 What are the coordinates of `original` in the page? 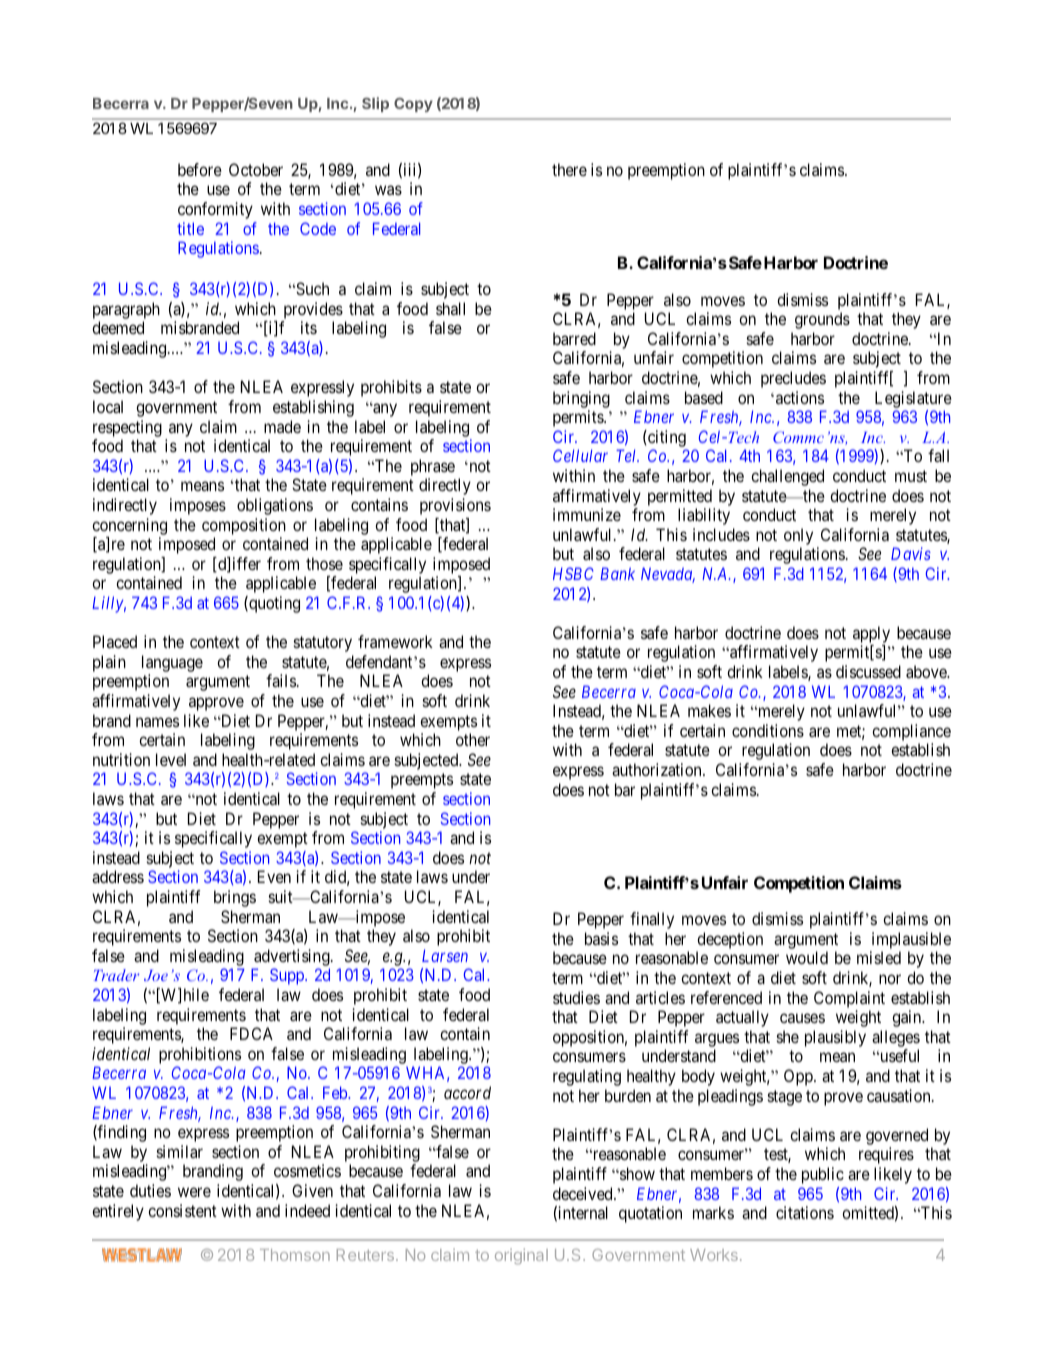 It's located at (521, 1256).
